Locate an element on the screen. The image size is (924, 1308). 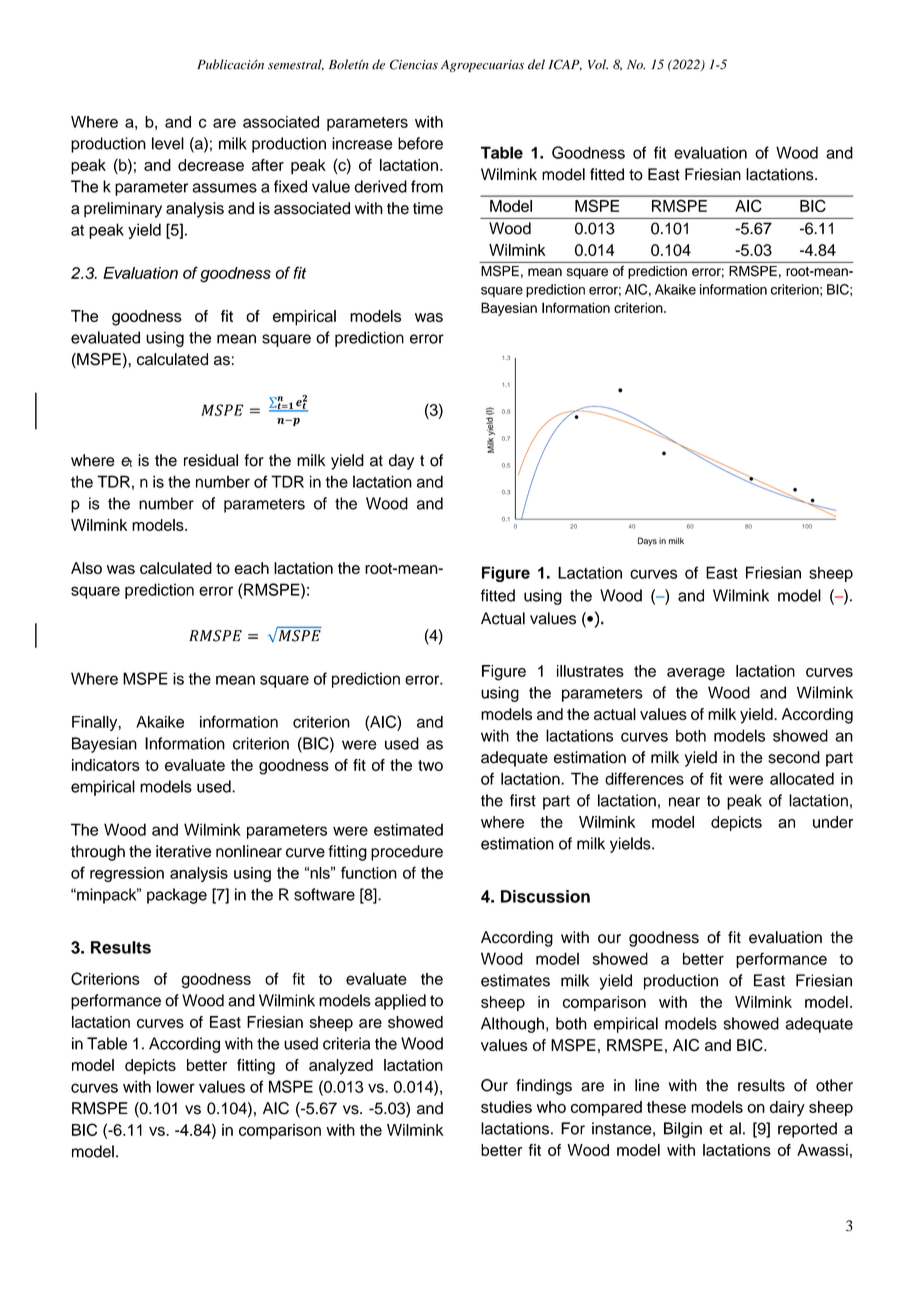
two is located at coordinates (430, 765).
